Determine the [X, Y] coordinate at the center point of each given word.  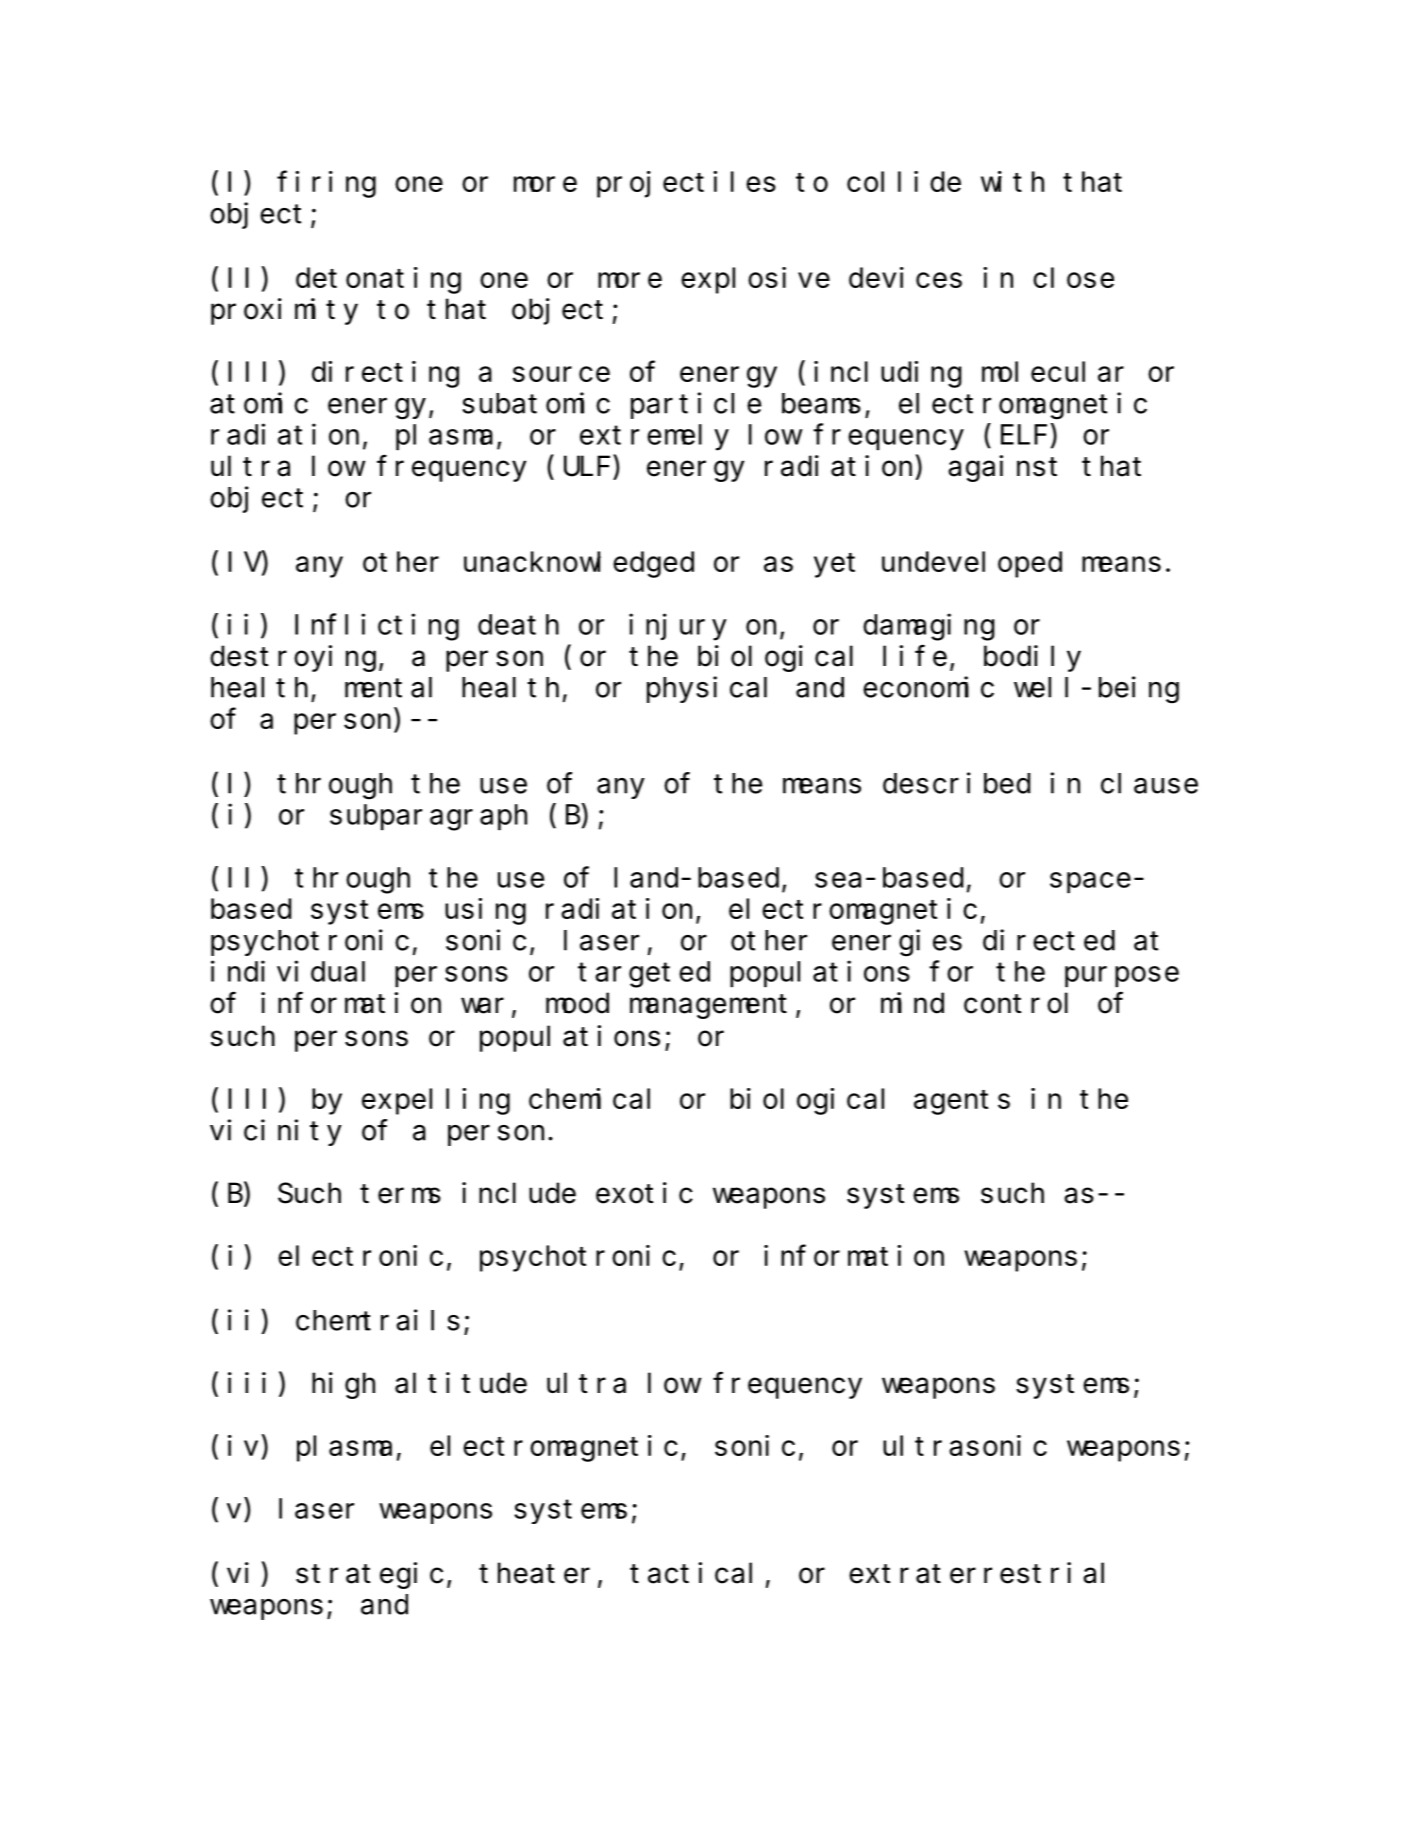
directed [1049, 940]
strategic [369, 1575]
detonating [378, 280]
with [1012, 181]
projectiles [686, 184]
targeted [644, 975]
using [485, 911]
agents [962, 1103]
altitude [461, 1383]
